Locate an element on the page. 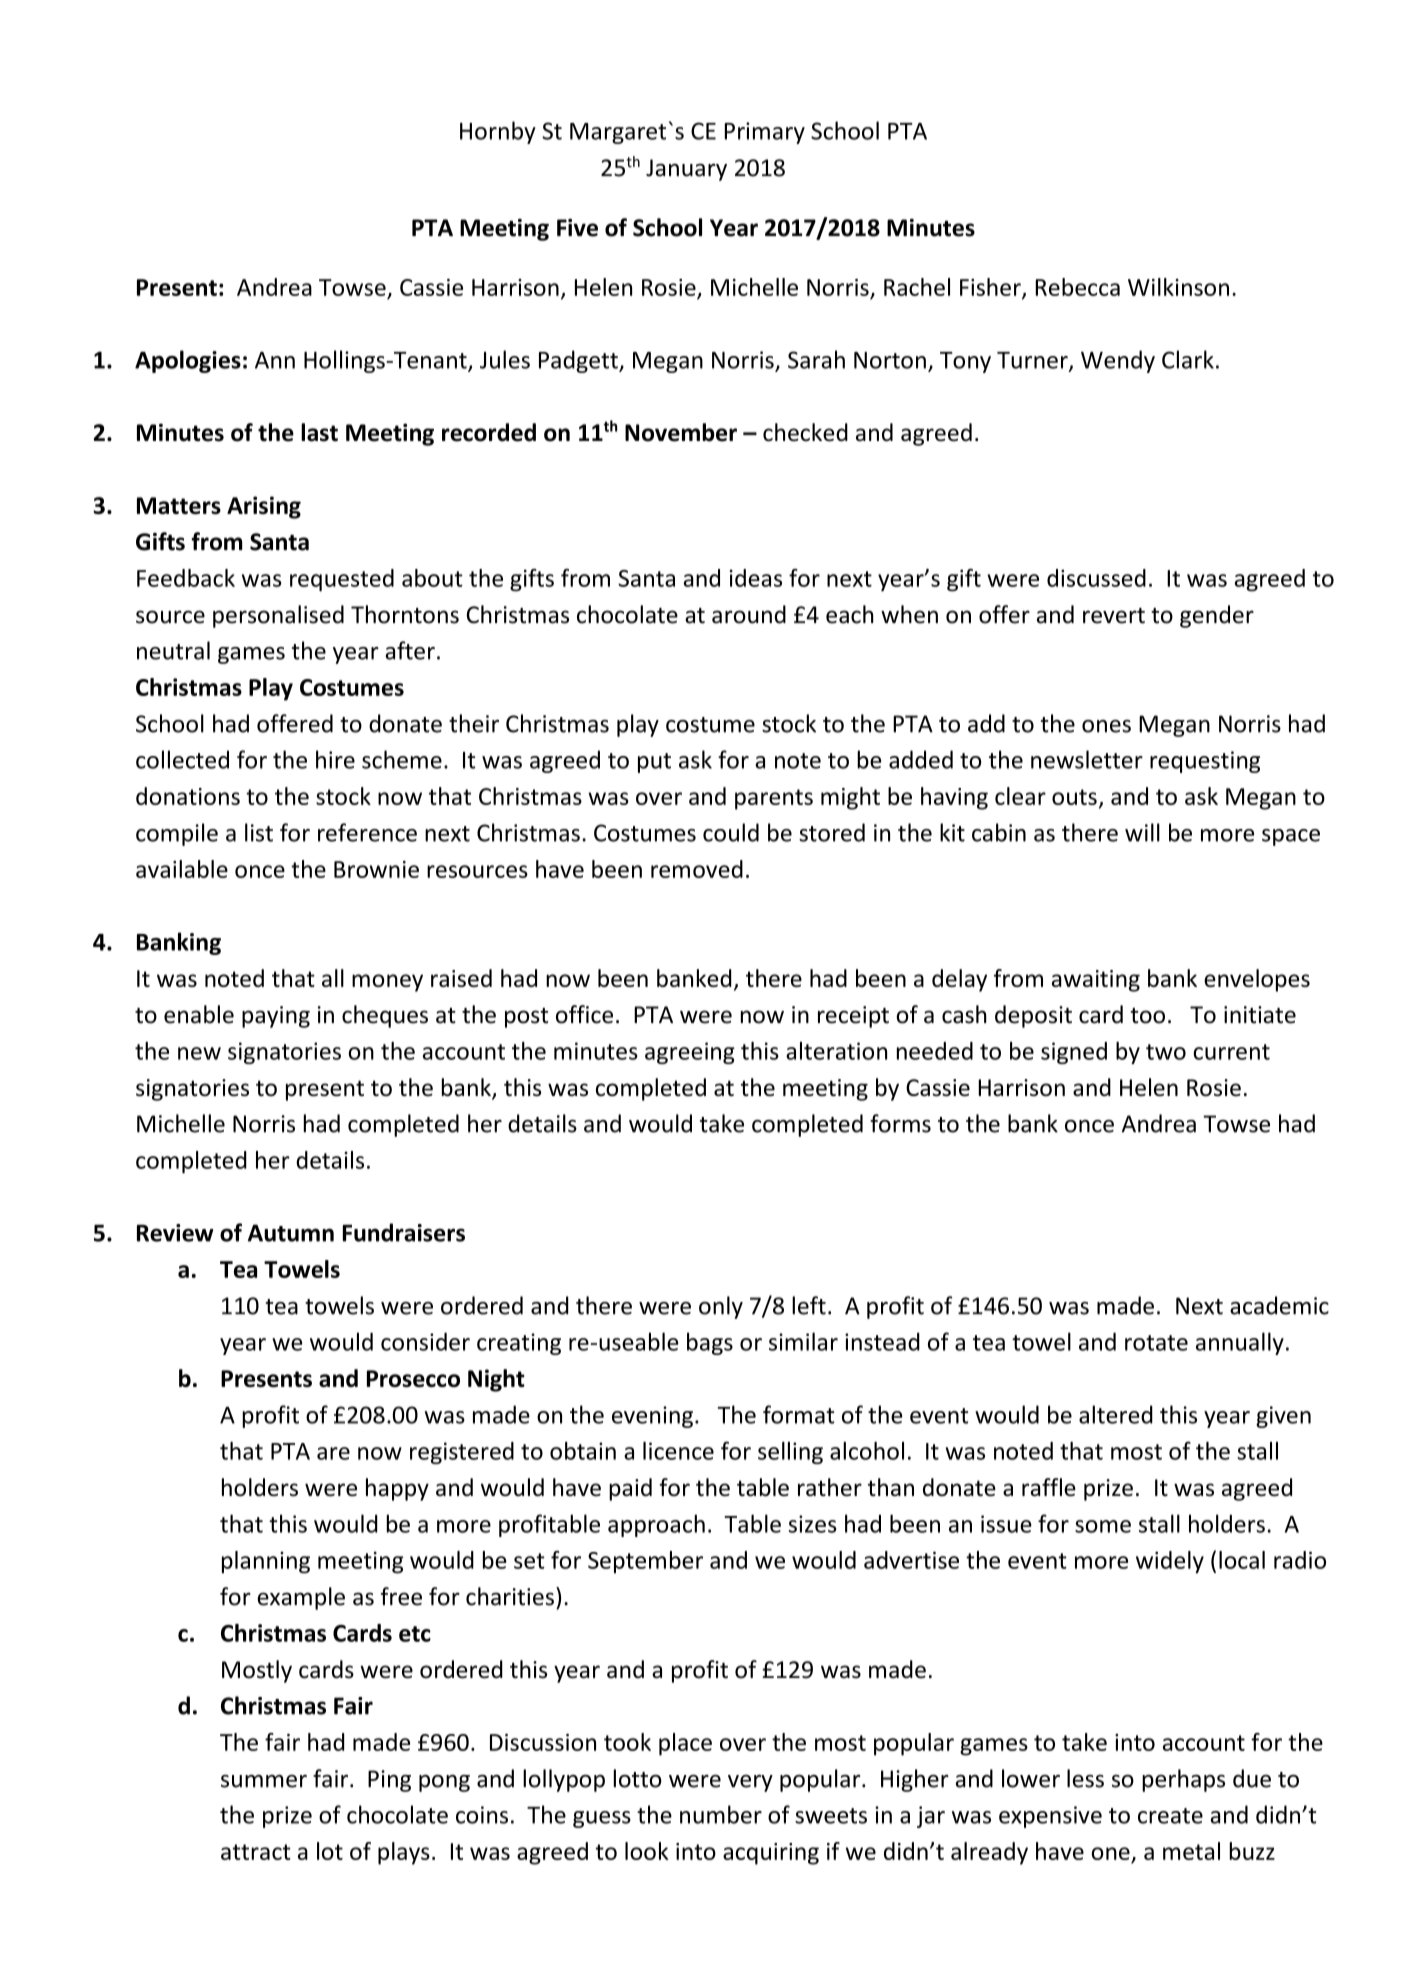 The width and height of the page is (1402, 1983). paying is located at coordinates (276, 1017).
